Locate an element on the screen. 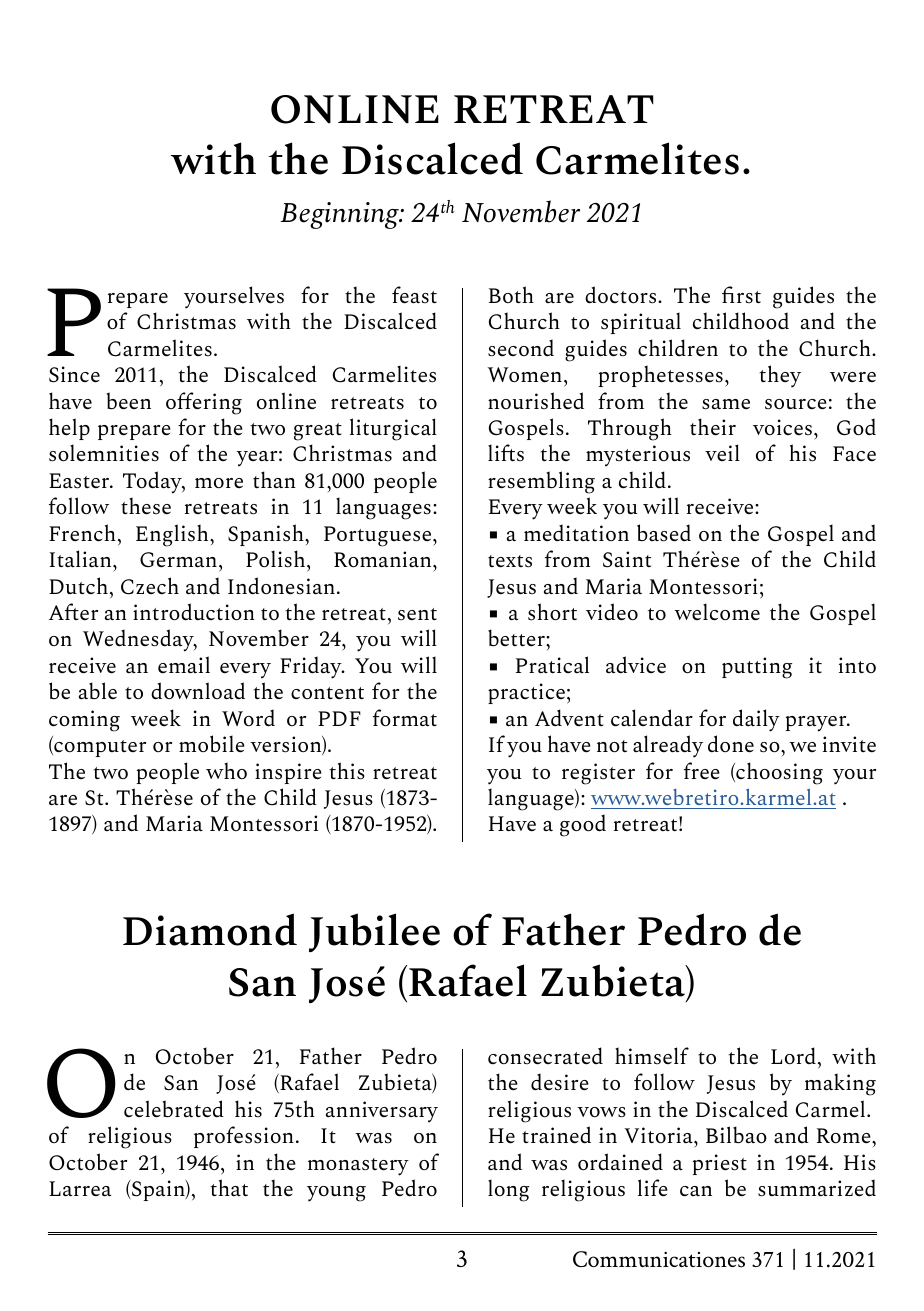  Beginning is located at coordinates (340, 215).
